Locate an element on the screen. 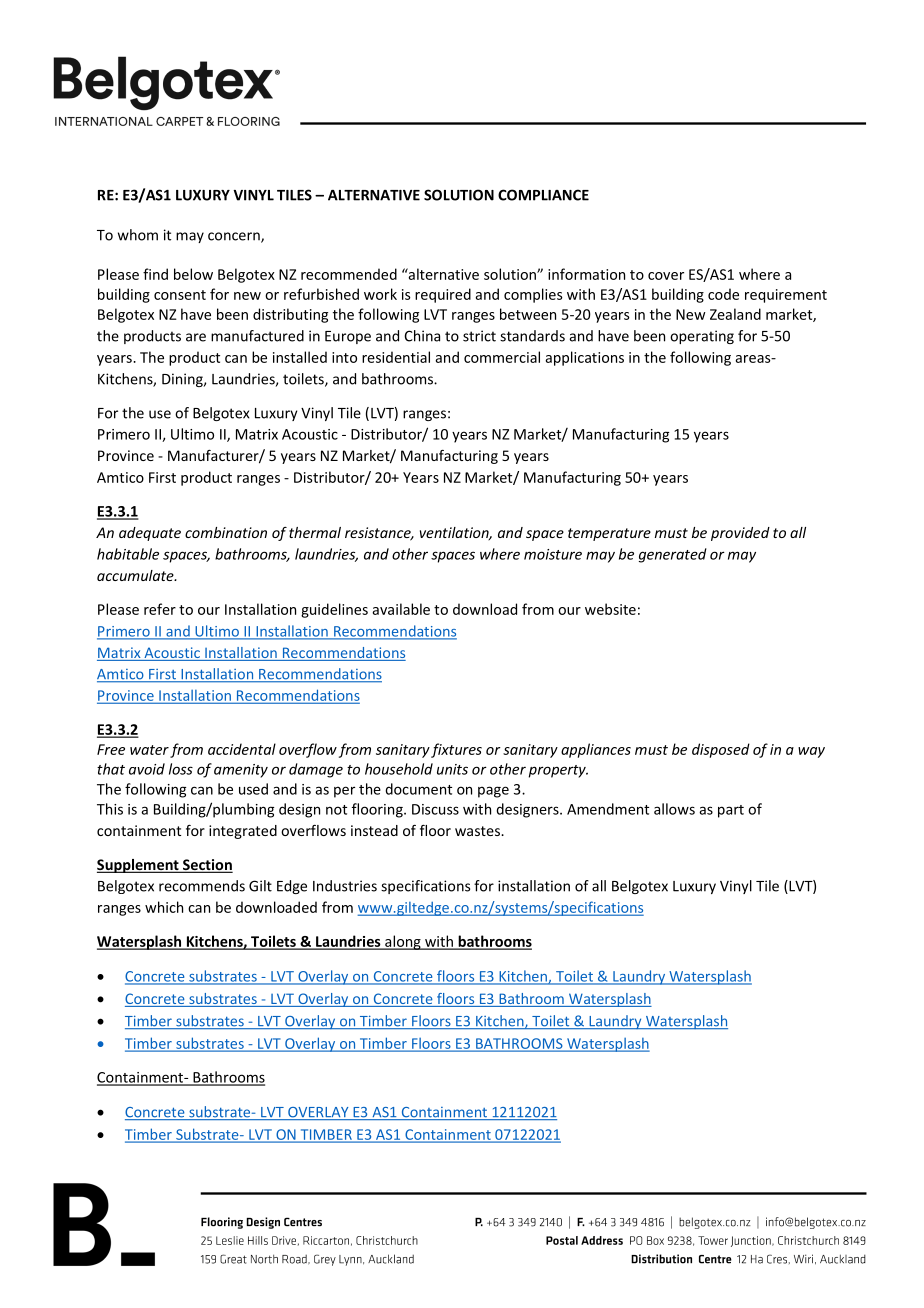 The height and width of the screenshot is (1308, 924). cover is located at coordinates (666, 276).
